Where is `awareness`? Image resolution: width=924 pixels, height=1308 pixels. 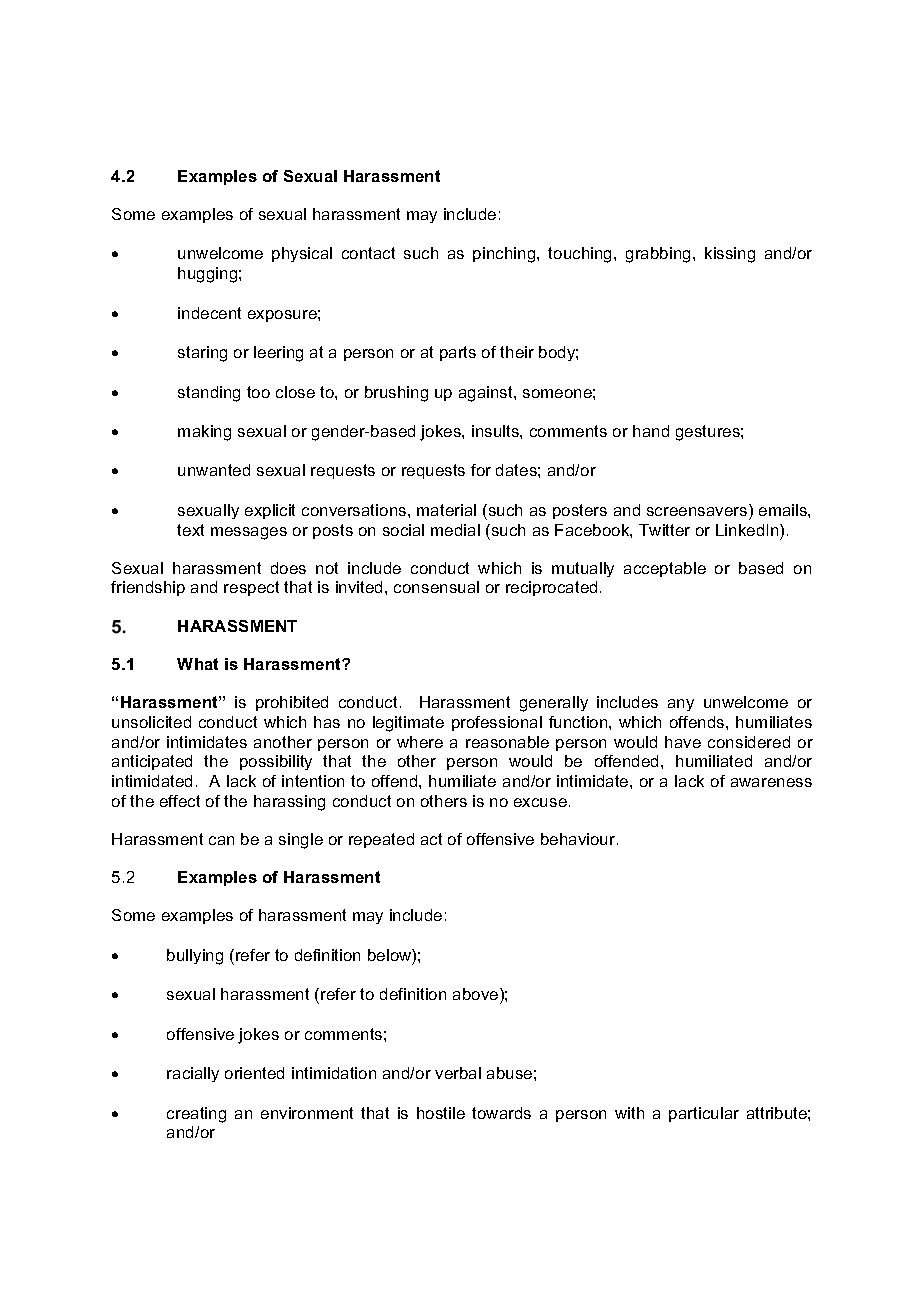
awareness is located at coordinates (771, 782).
